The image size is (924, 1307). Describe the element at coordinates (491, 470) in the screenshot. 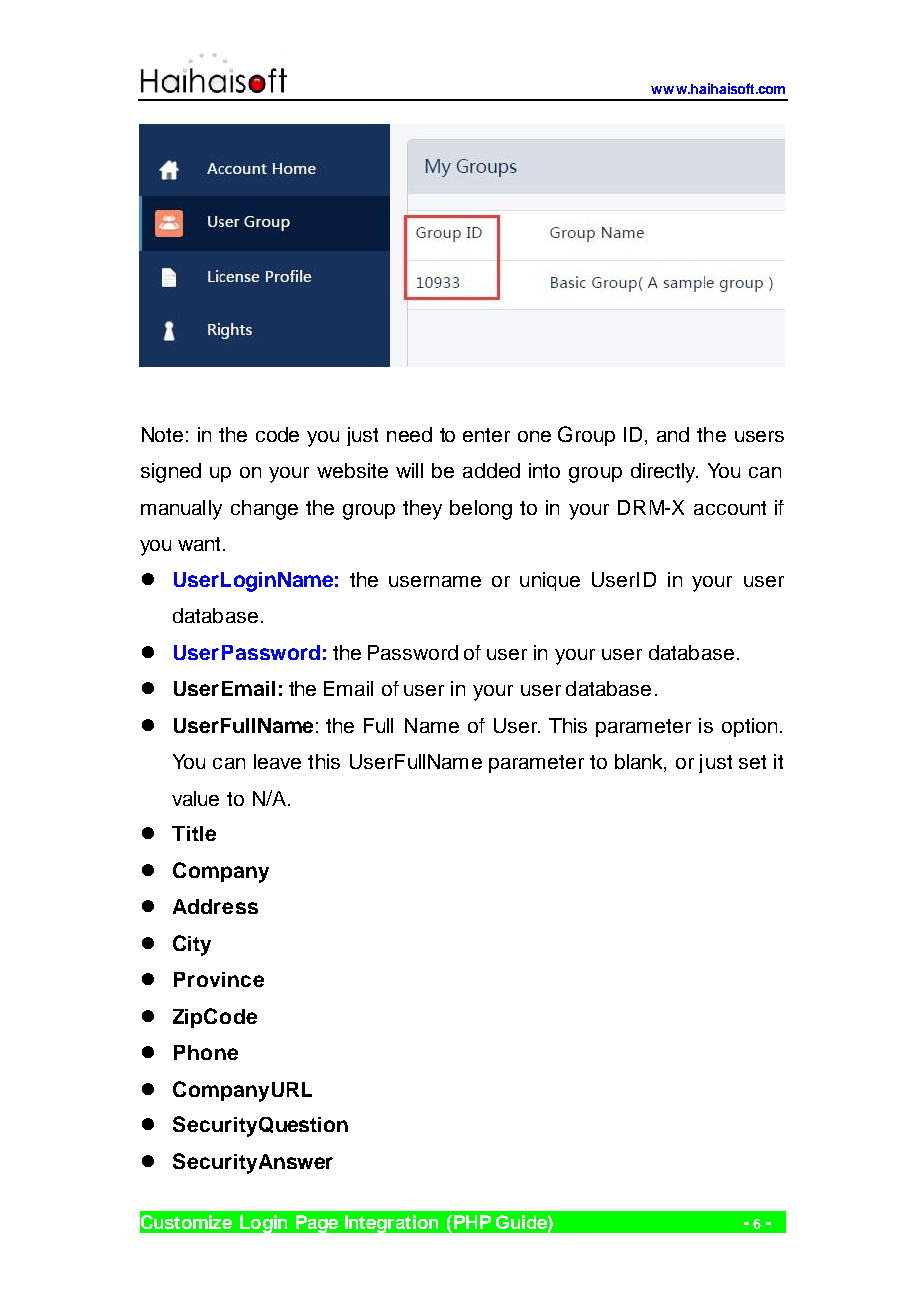

I see `added` at that location.
